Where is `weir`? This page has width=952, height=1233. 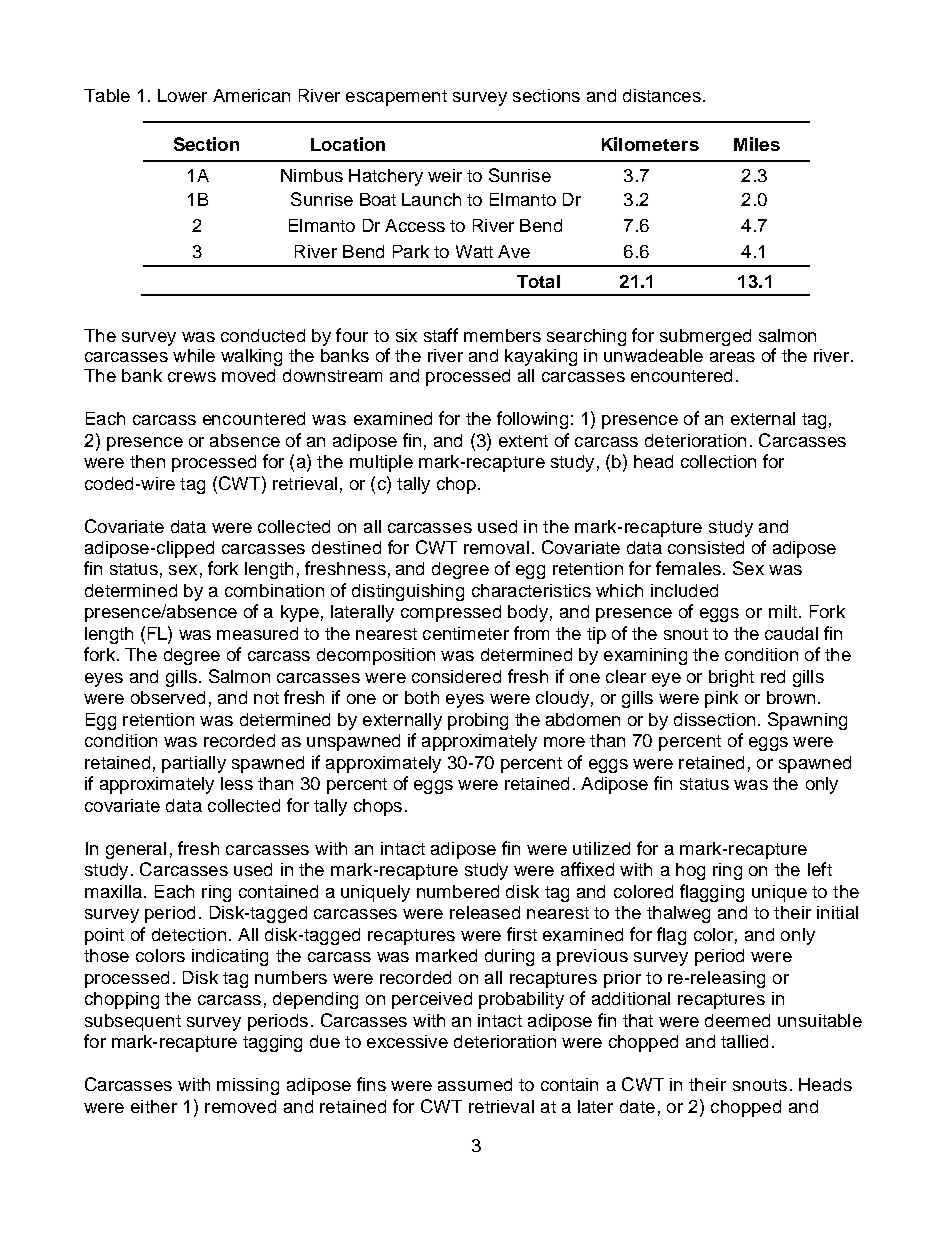
weir is located at coordinates (445, 175).
